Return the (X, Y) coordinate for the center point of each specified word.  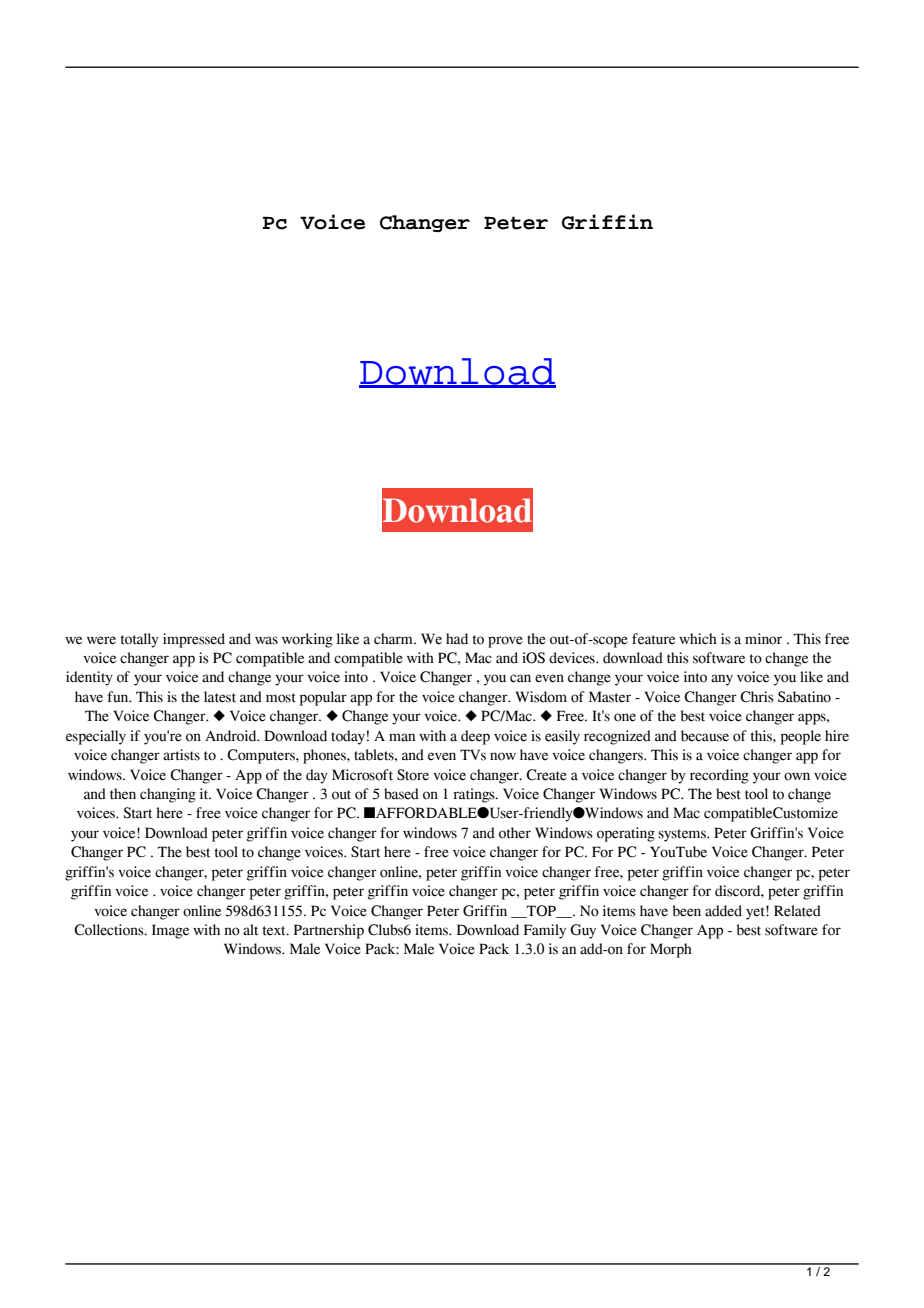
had (457, 639)
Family (545, 931)
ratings (475, 795)
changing (168, 795)
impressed (194, 640)
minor (763, 639)
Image (170, 931)
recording (719, 776)
